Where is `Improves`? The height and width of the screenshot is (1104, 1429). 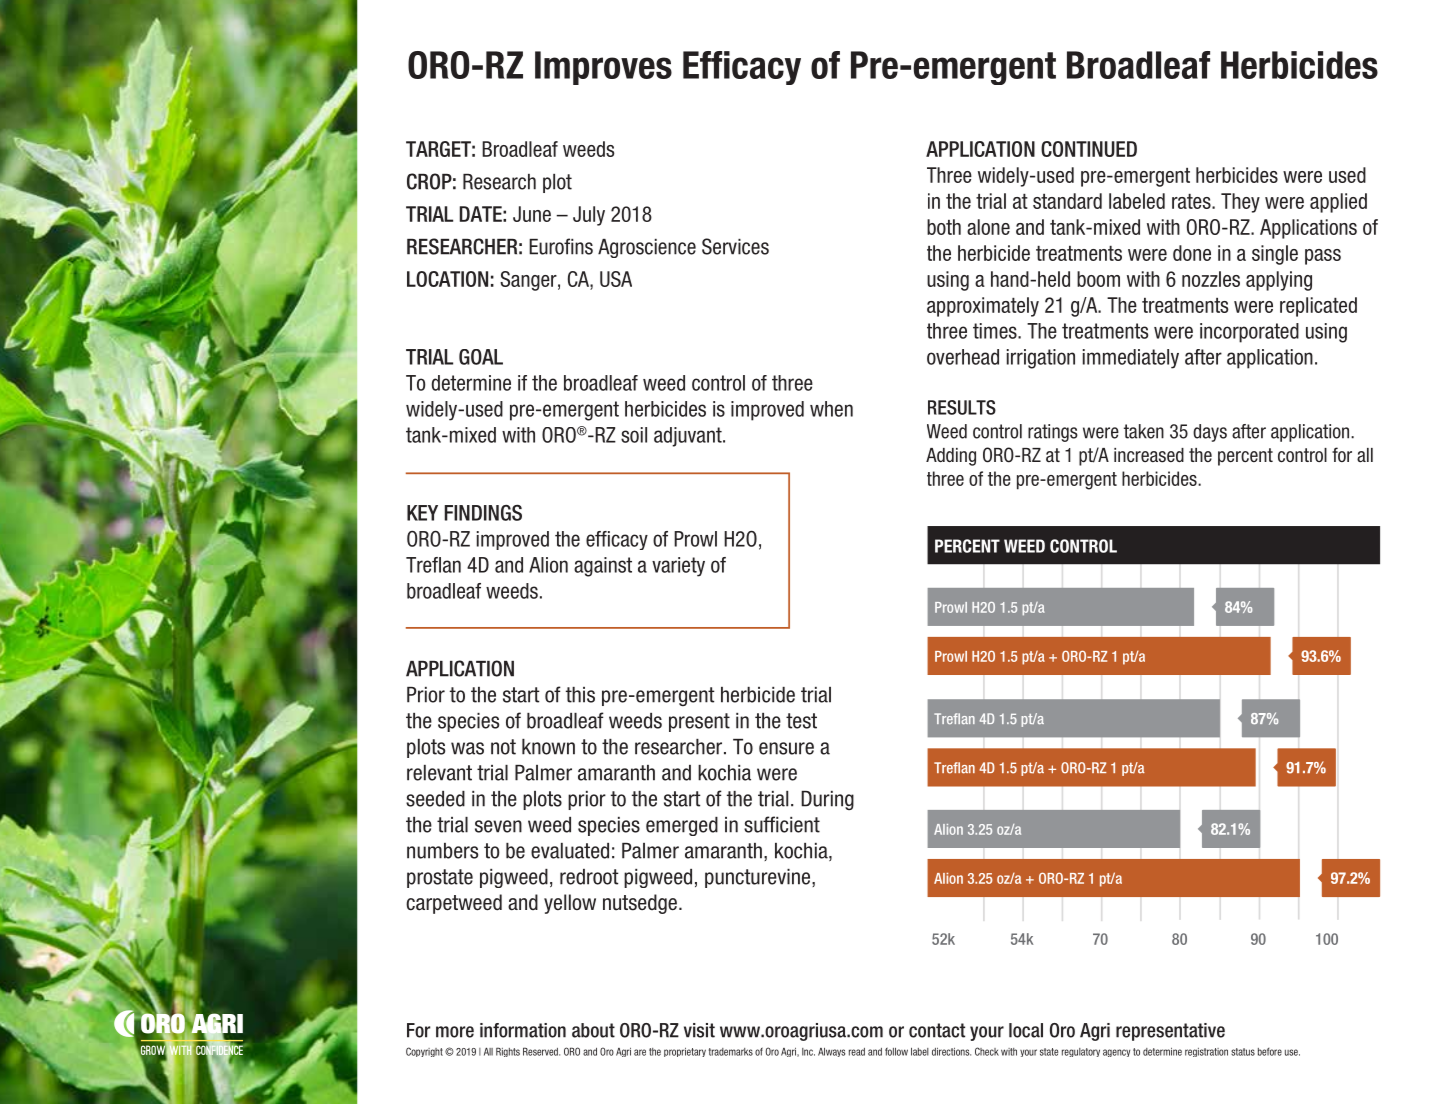
Improves is located at coordinates (603, 68).
